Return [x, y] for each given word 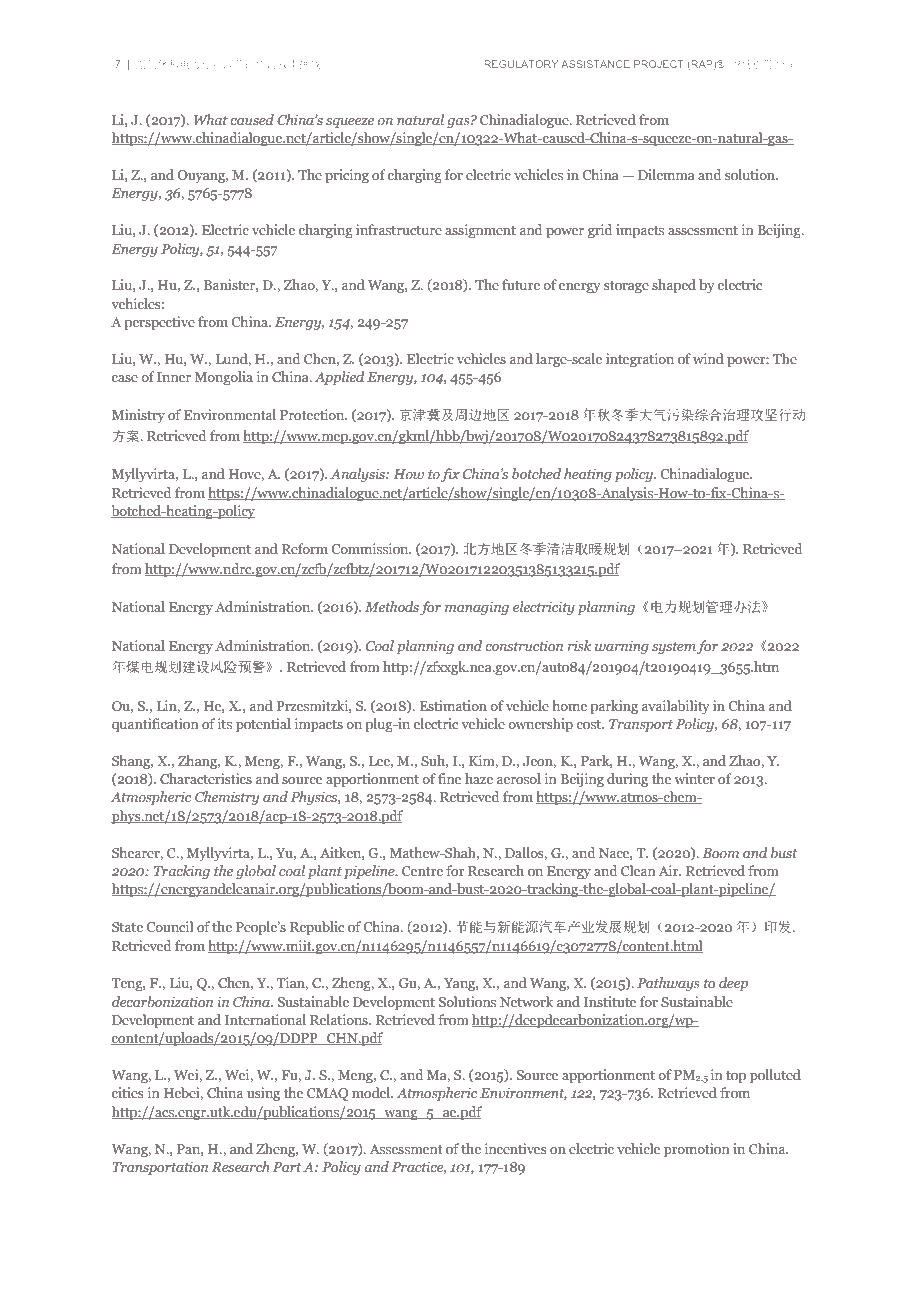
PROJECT [659, 64]
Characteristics [206, 778]
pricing [347, 176]
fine [449, 778]
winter [695, 778]
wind [708, 358]
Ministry [138, 416]
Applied [339, 378]
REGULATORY [521, 64]
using [263, 1094]
